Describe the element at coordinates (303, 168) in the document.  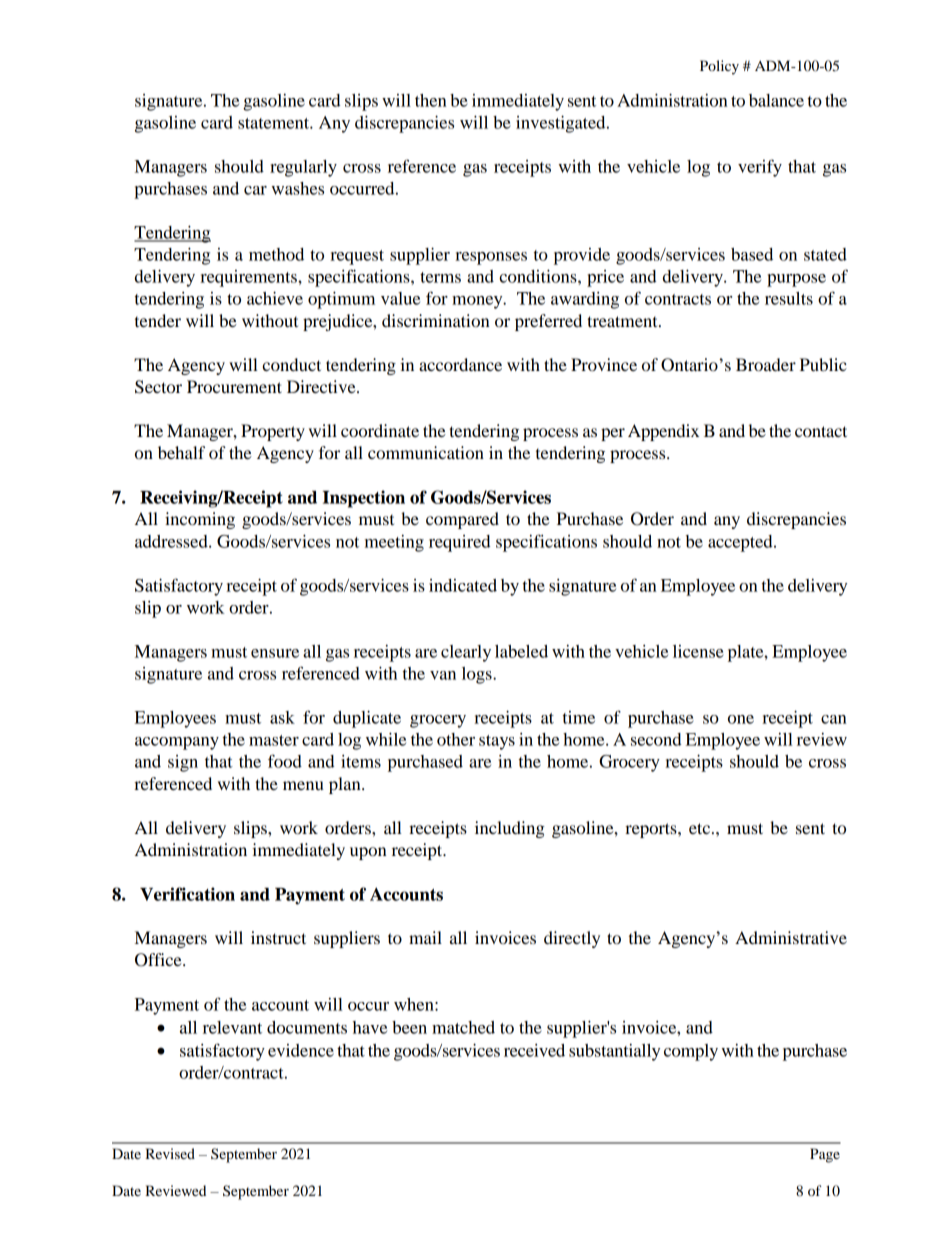
I see `regularly` at that location.
